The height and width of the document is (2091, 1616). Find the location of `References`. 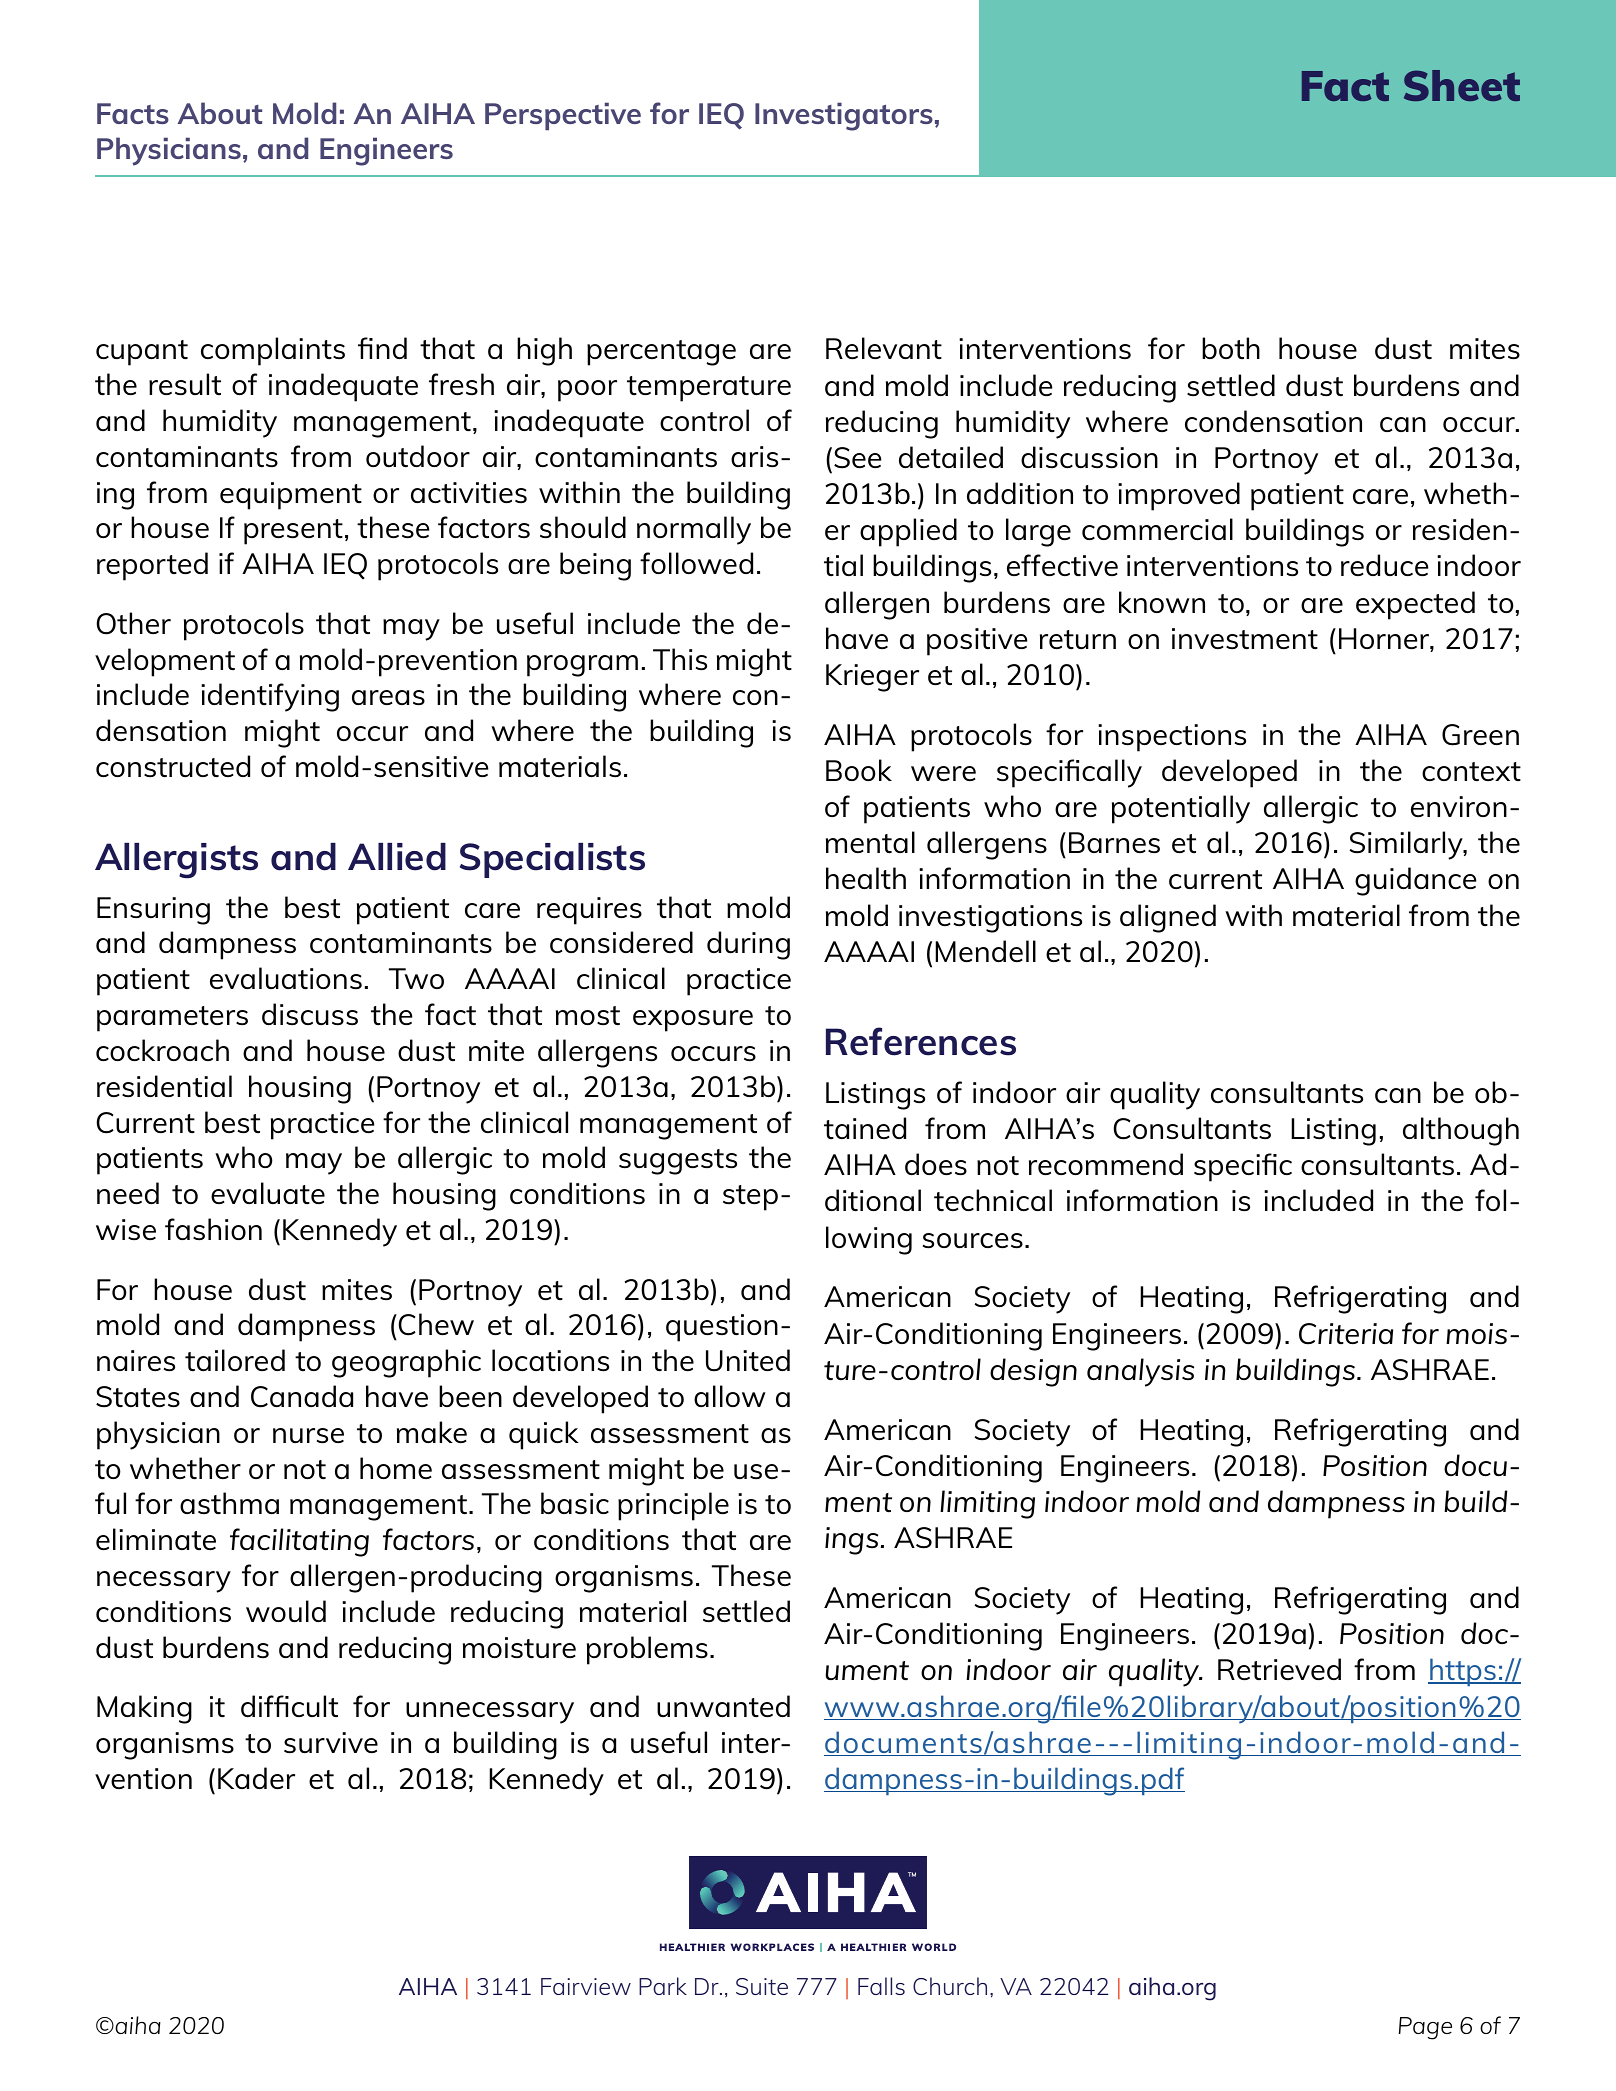

References is located at coordinates (921, 1041).
